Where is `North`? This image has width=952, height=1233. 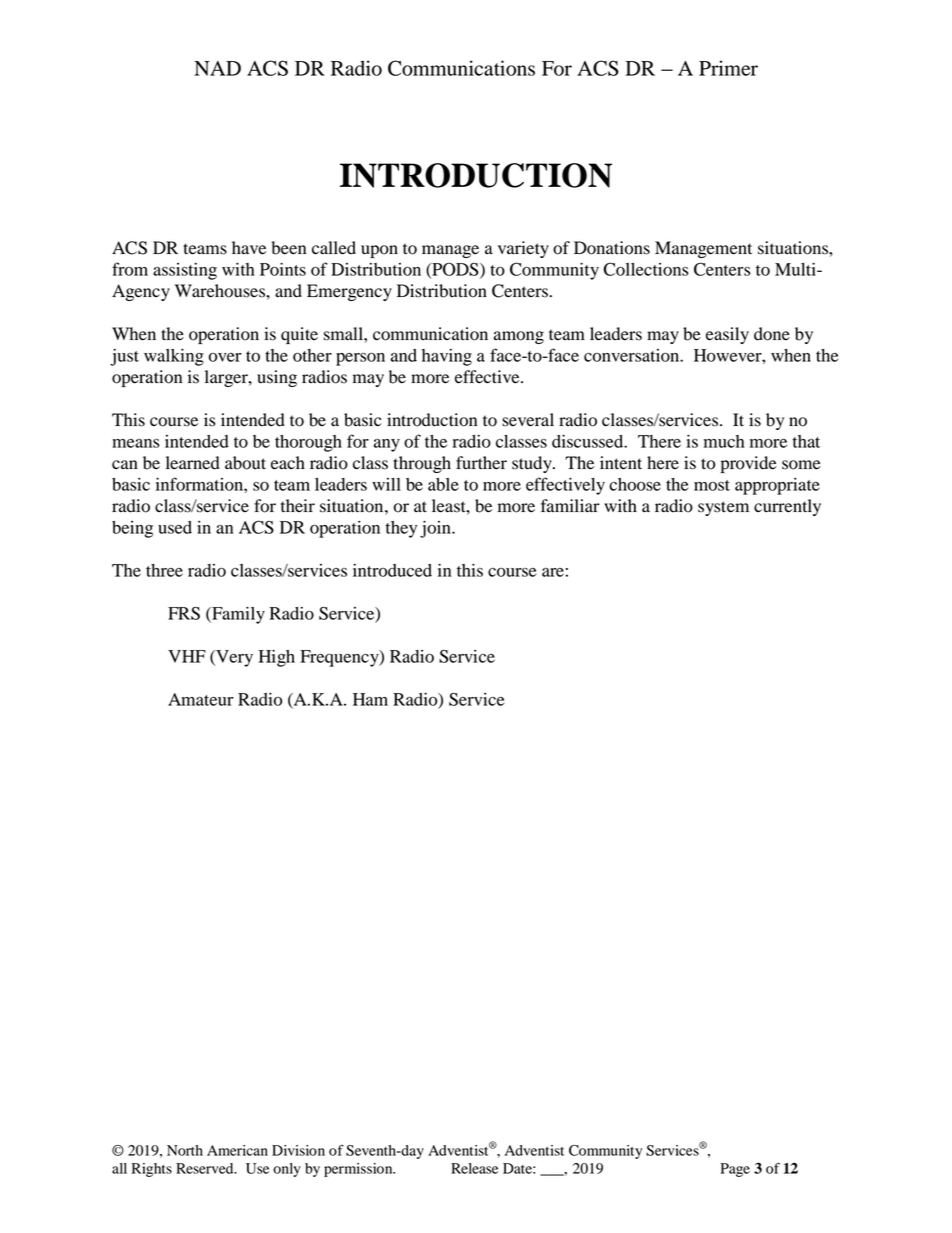
North is located at coordinates (185, 1150).
